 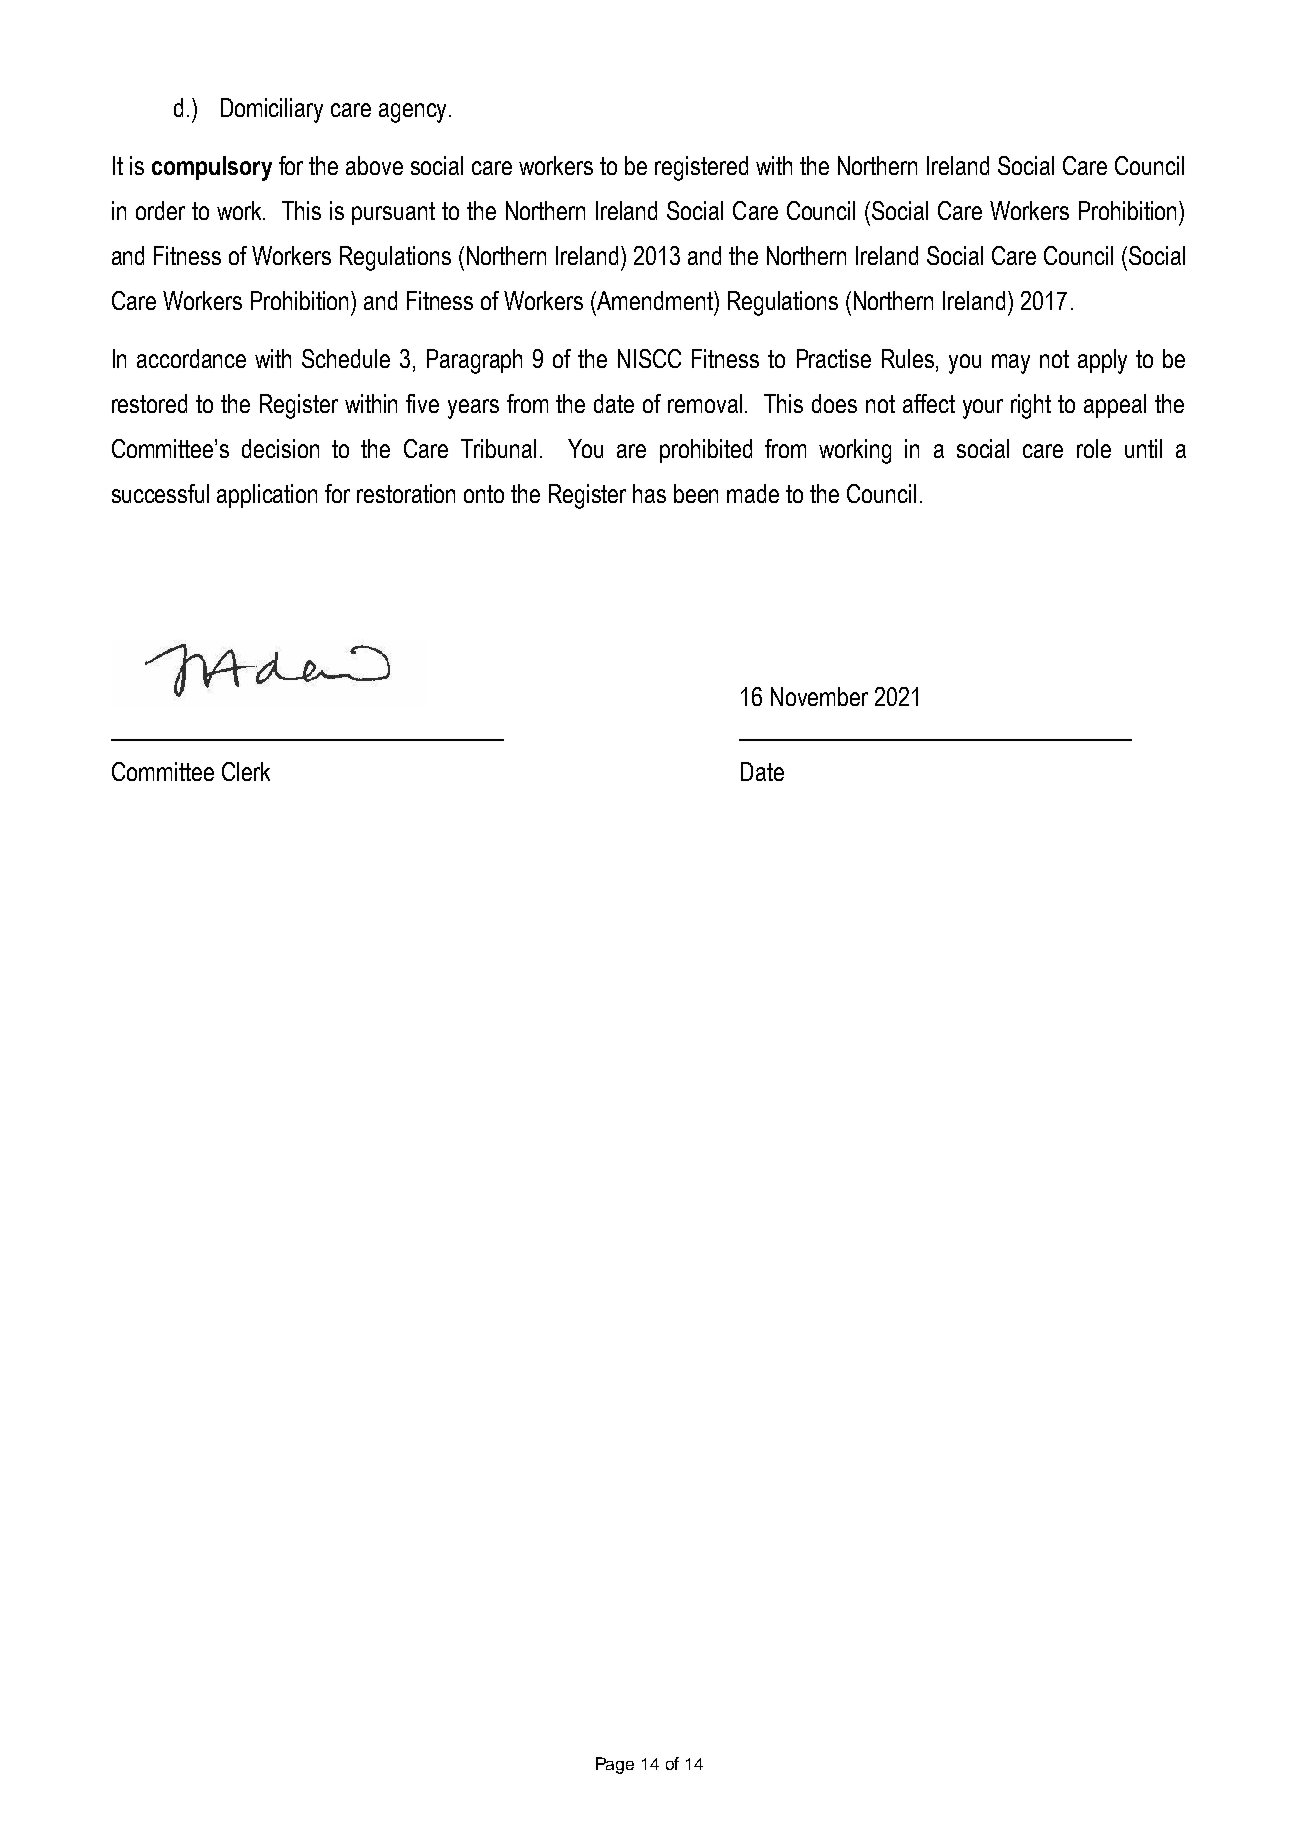 What do you see at coordinates (246, 771) in the page?
I see `Clerk` at bounding box center [246, 771].
